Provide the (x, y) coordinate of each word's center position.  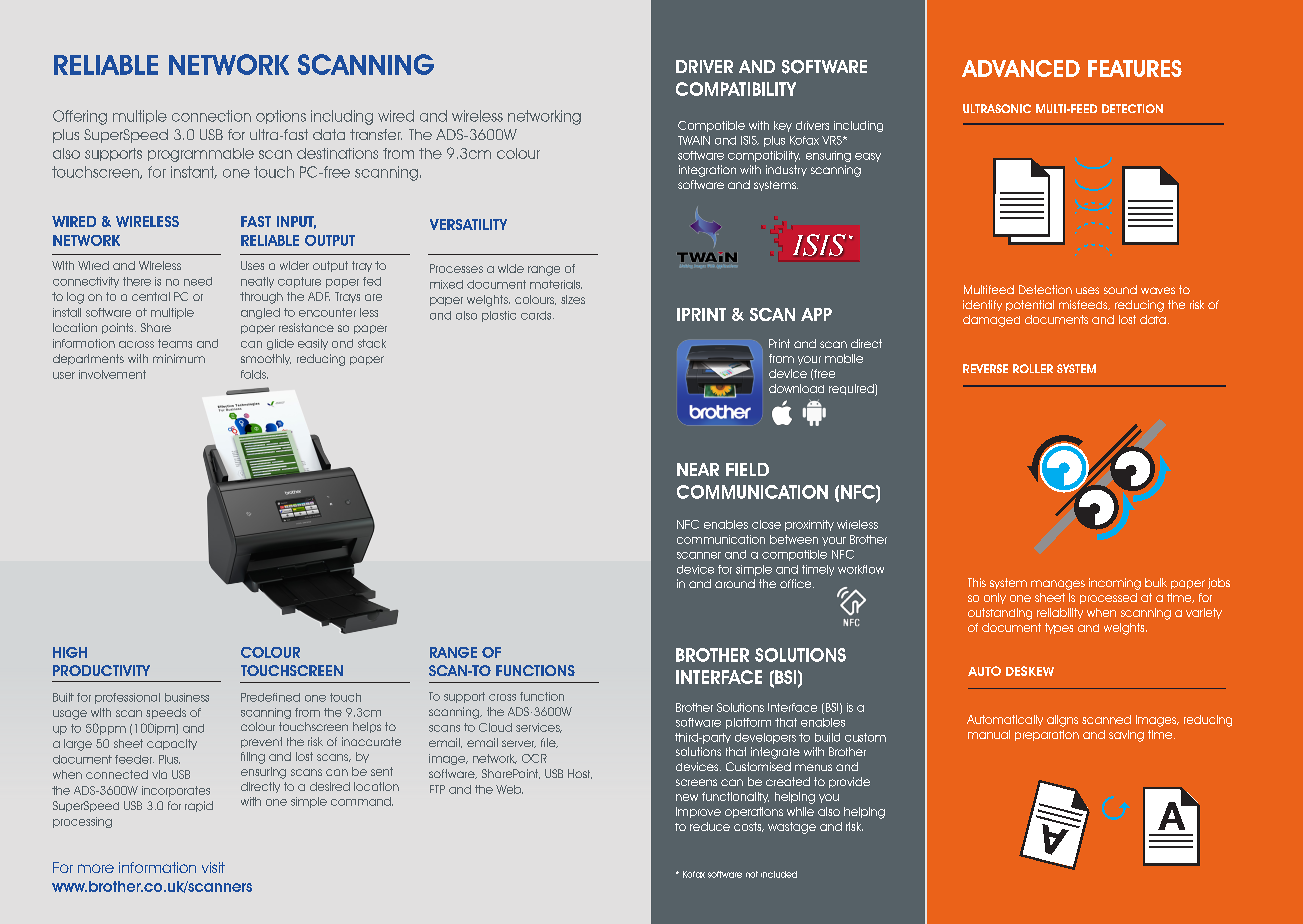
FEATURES (1135, 68)
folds (254, 374)
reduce (710, 826)
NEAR (698, 469)
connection (211, 116)
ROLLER (1033, 368)
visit (213, 867)
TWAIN (694, 140)
